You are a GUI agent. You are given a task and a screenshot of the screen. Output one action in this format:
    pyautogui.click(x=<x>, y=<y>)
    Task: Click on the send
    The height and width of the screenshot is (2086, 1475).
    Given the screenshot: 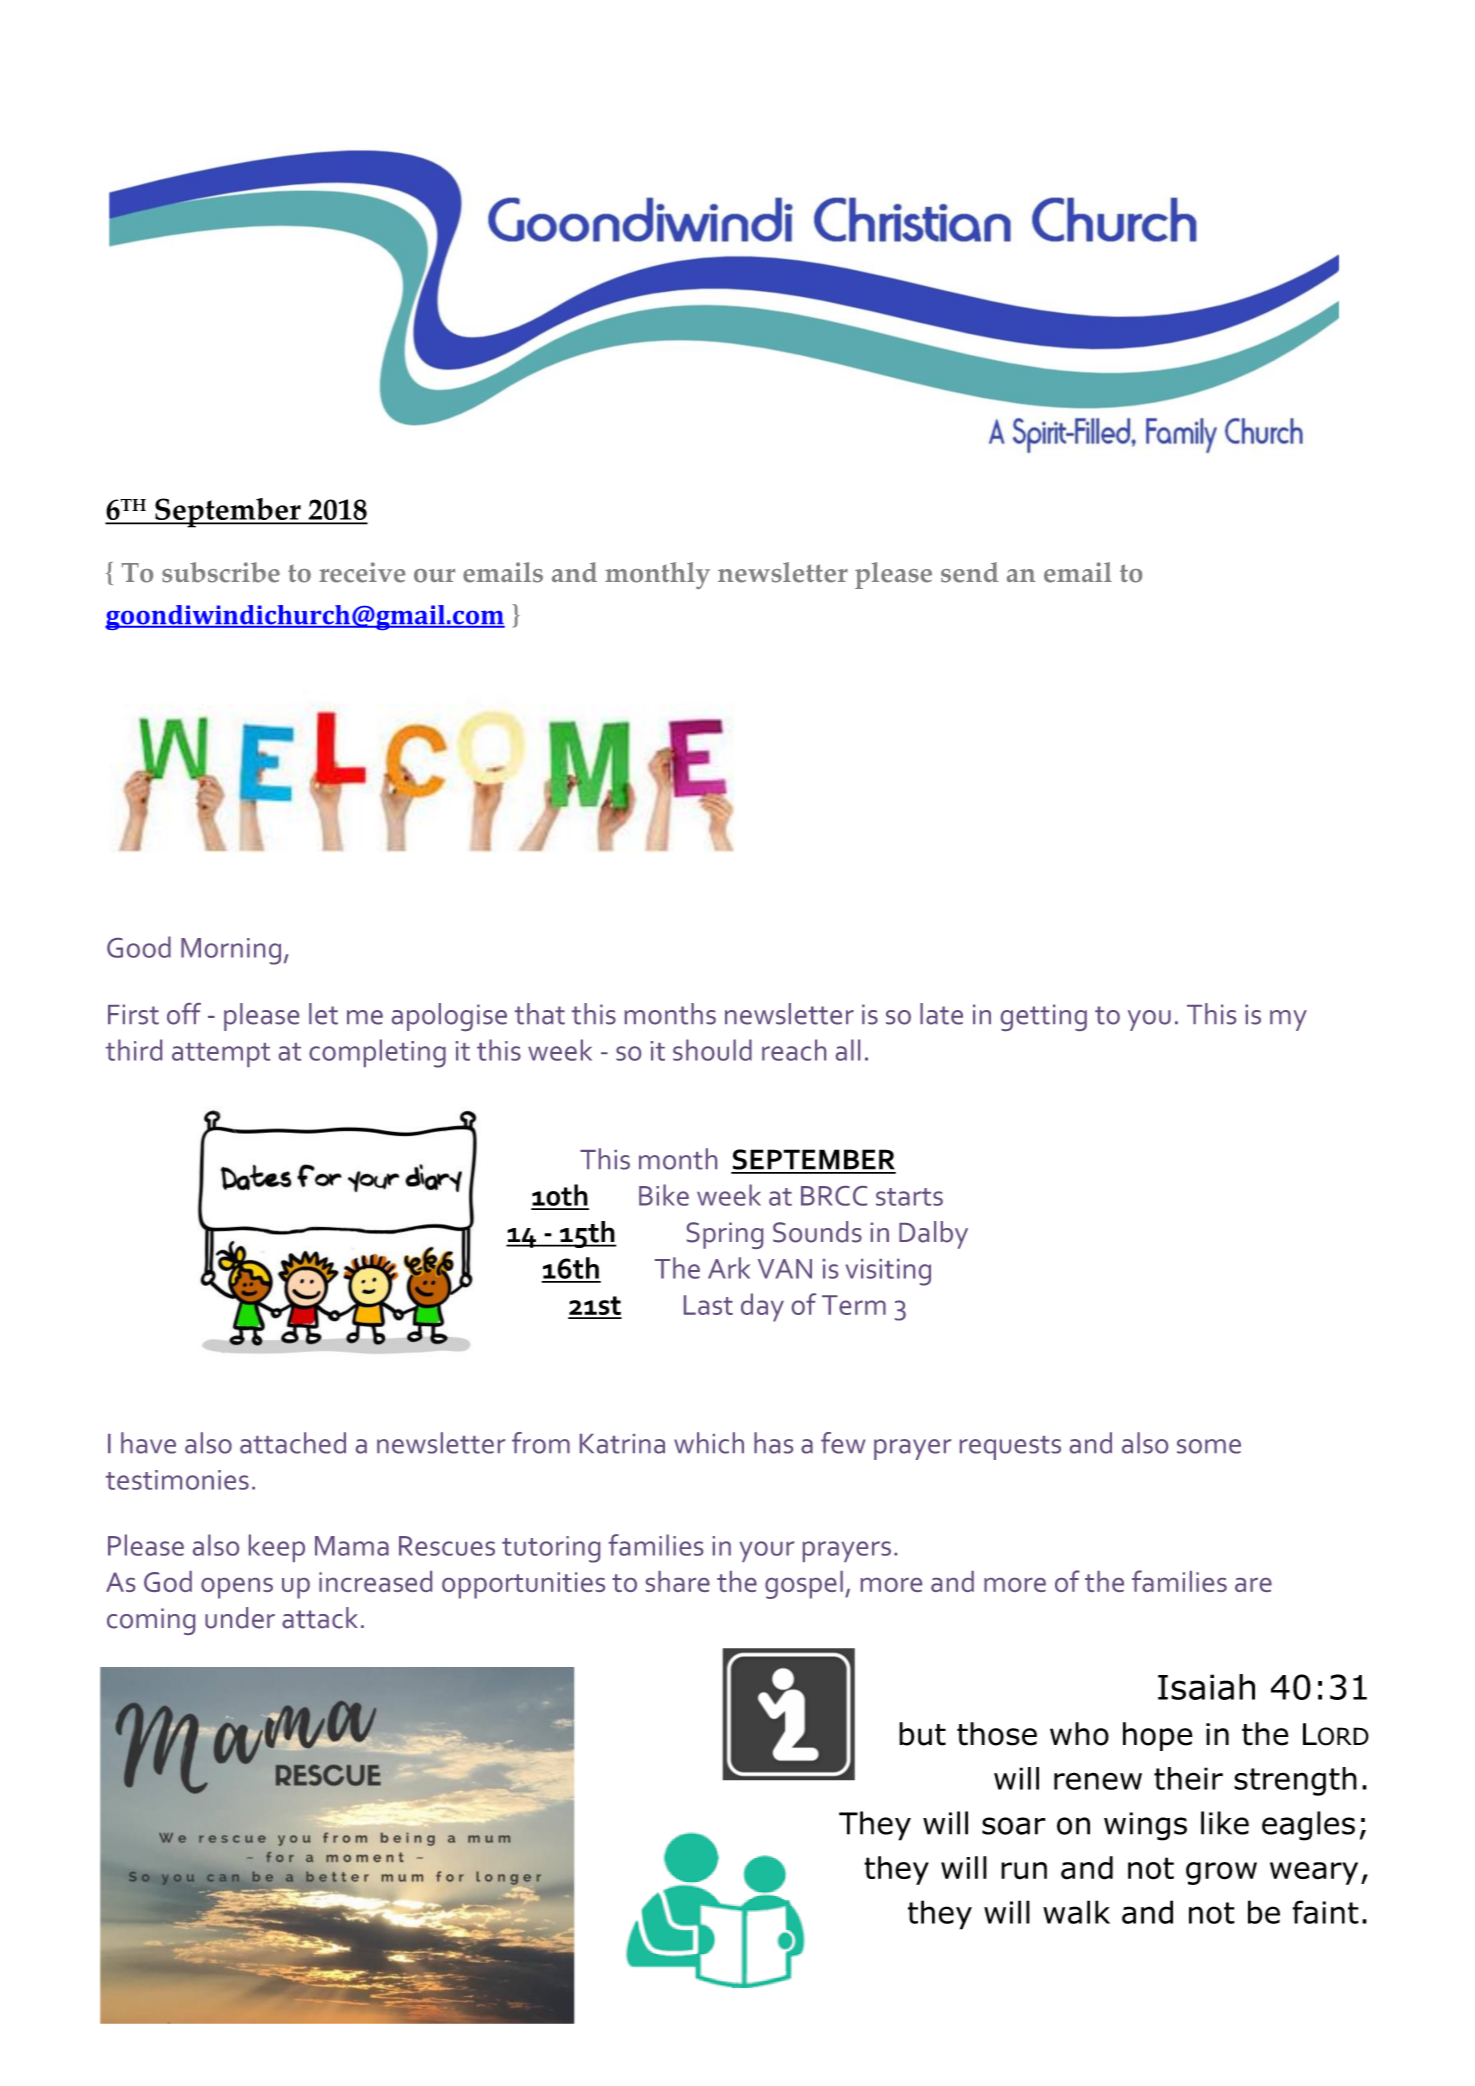 What is the action you would take?
    pyautogui.click(x=970, y=572)
